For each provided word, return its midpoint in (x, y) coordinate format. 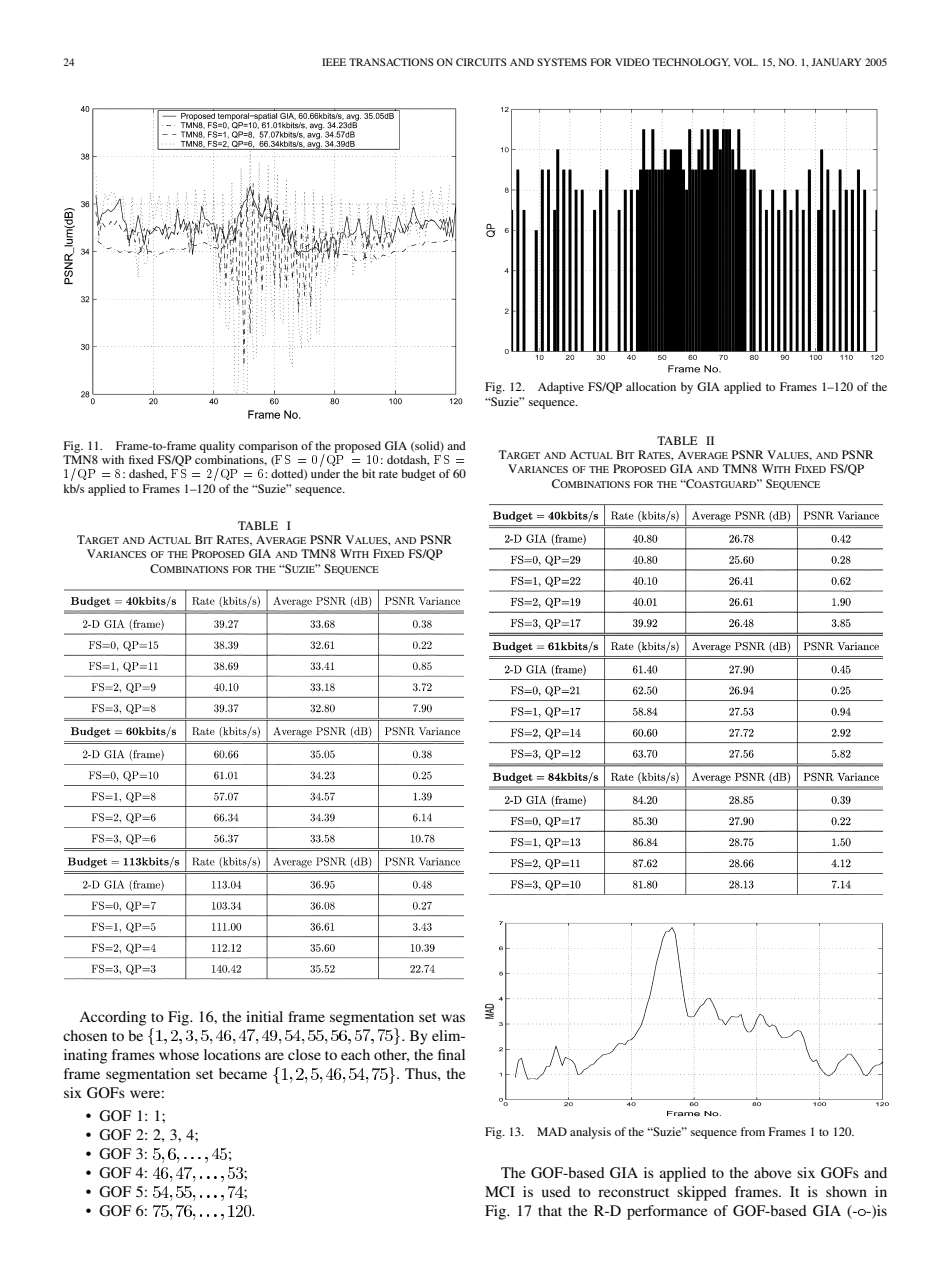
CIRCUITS (481, 62)
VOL (746, 62)
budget (418, 475)
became (243, 1073)
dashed (148, 474)
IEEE (334, 62)
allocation (651, 386)
